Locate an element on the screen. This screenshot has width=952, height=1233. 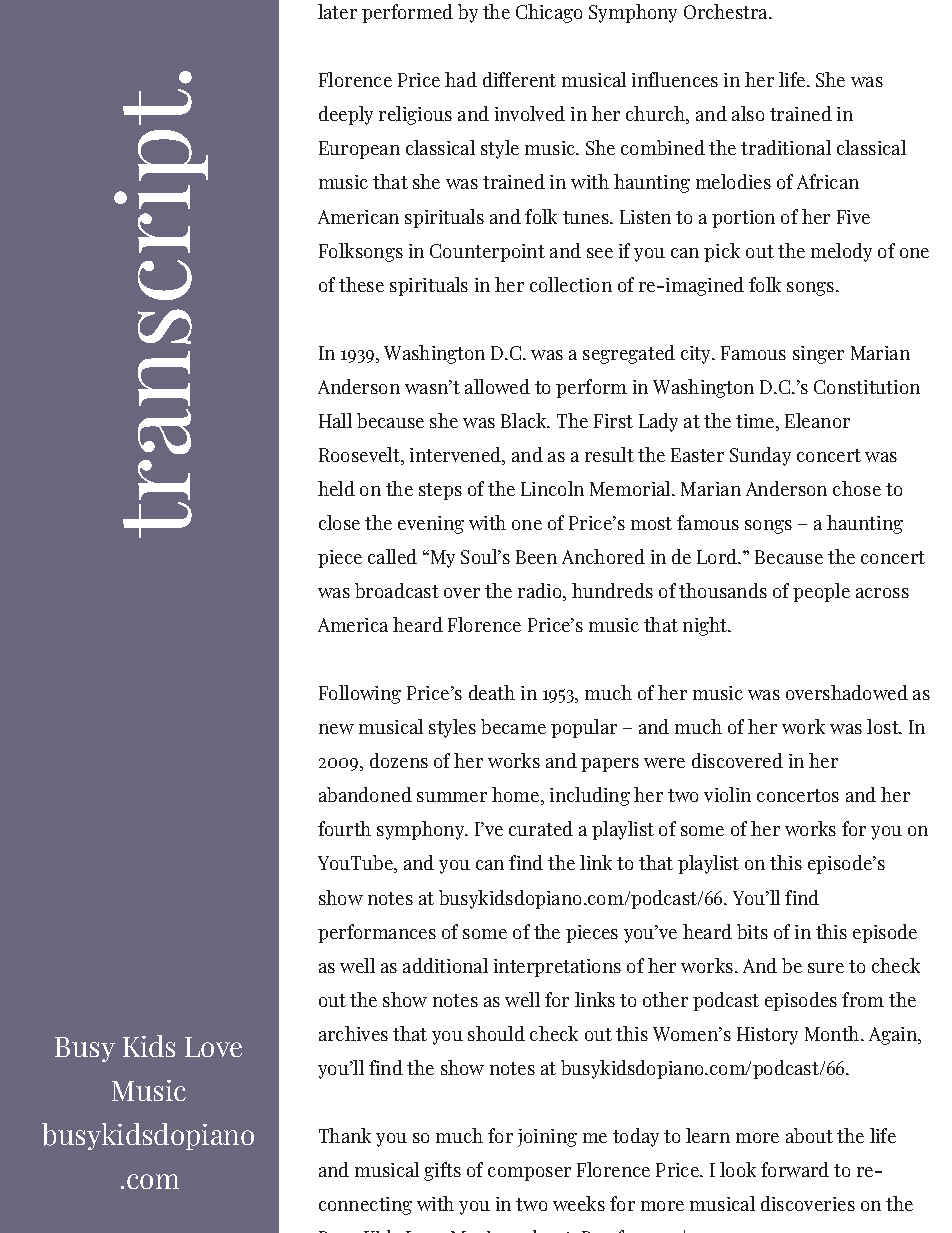
bits is located at coordinates (752, 931).
